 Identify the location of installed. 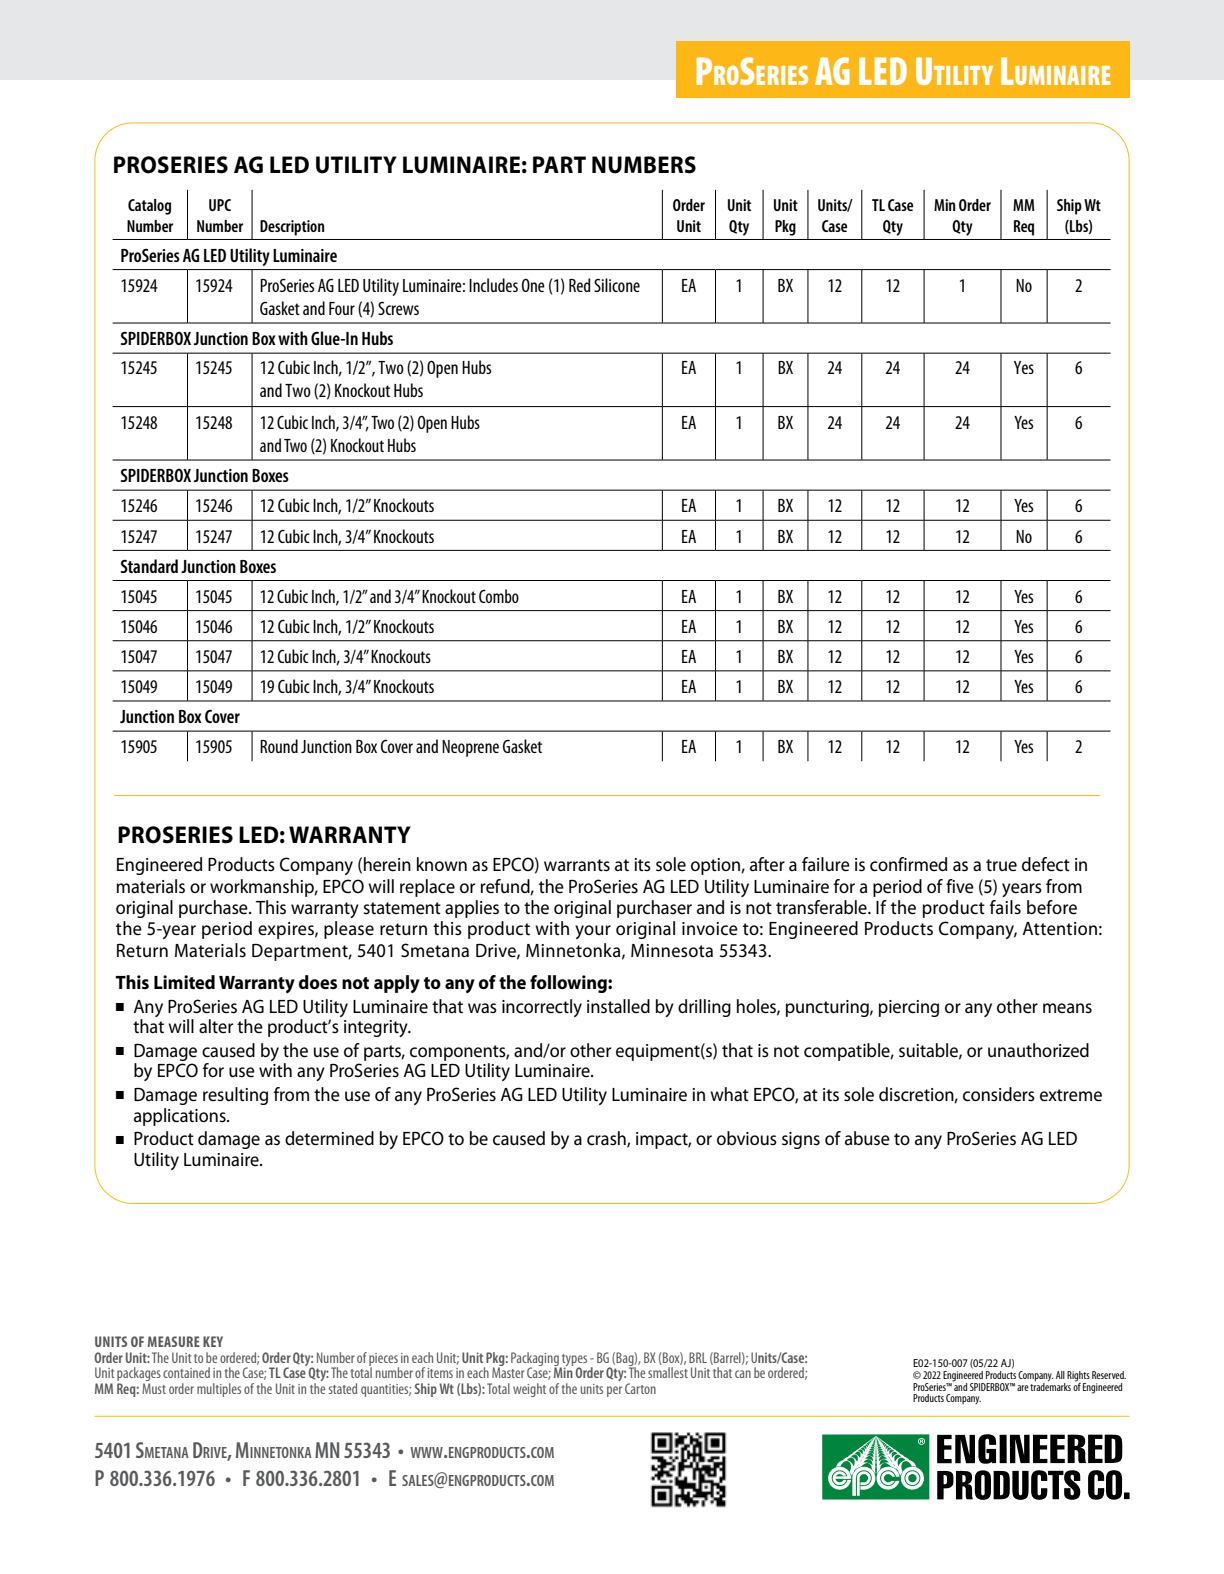
(618, 1006).
